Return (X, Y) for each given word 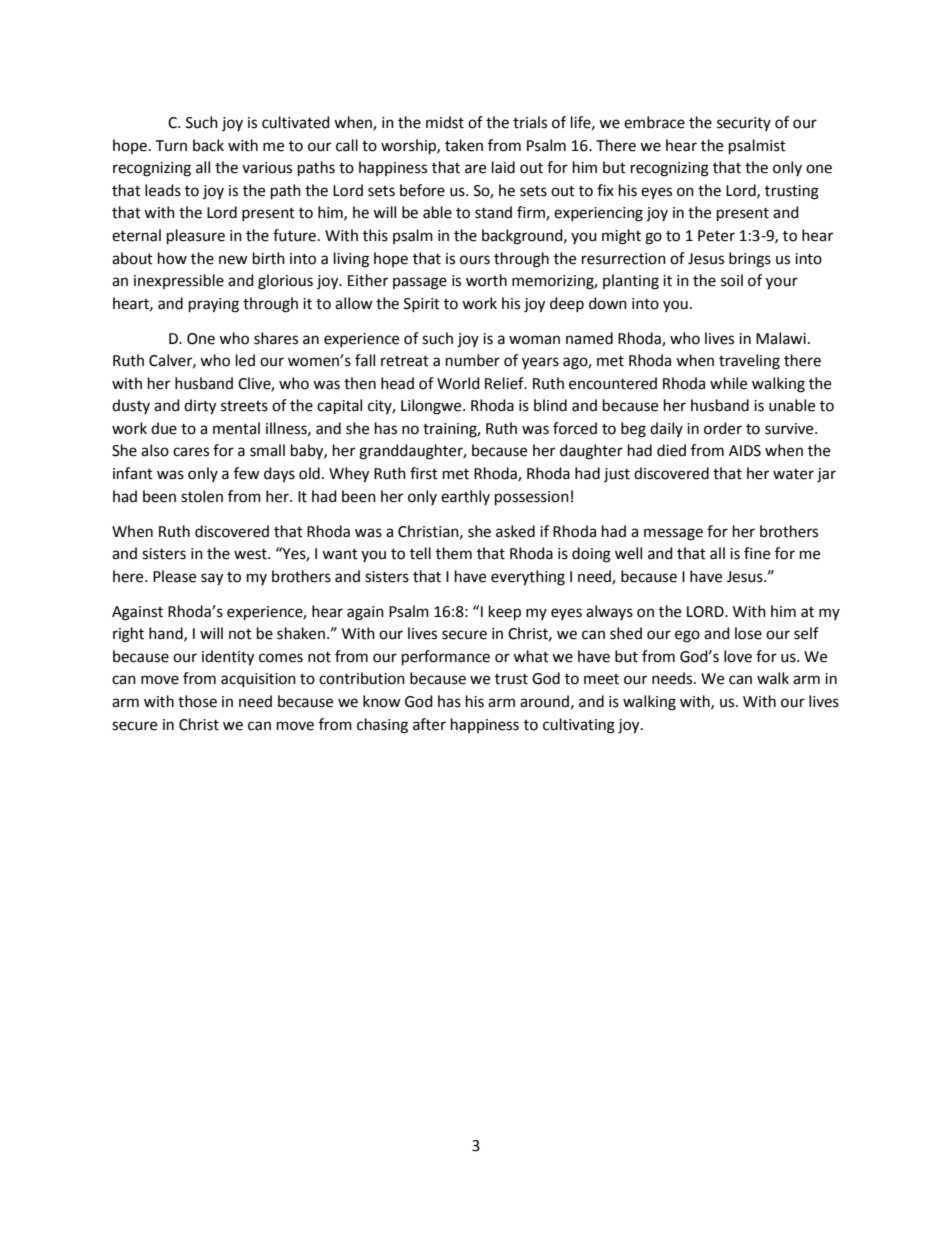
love (738, 656)
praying (214, 305)
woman (534, 340)
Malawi (781, 338)
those (197, 701)
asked (515, 531)
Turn (171, 146)
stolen (202, 496)
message (673, 534)
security (744, 124)
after (429, 724)
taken (464, 145)
